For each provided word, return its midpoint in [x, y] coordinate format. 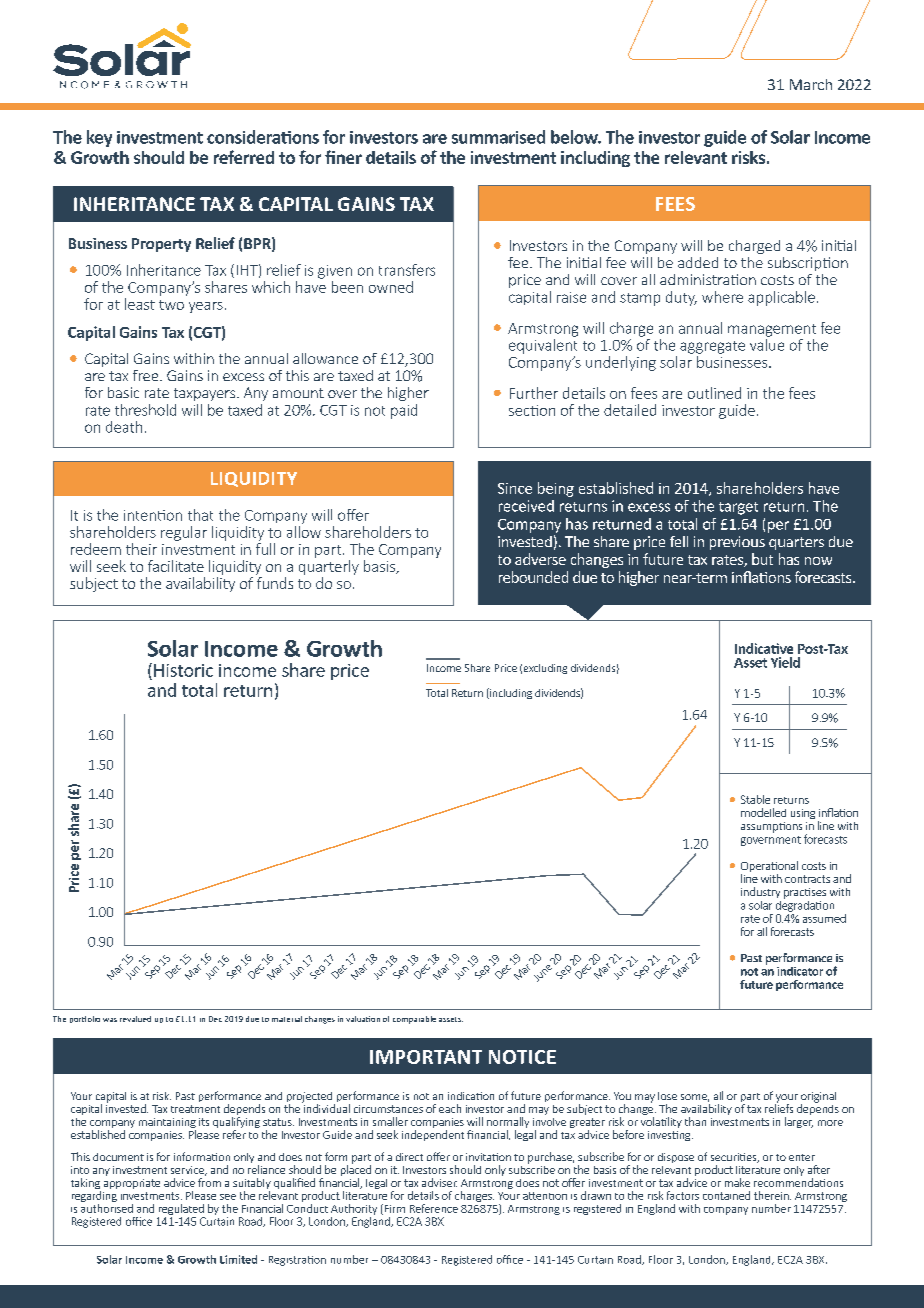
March [811, 84]
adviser [439, 1182]
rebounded [533, 577]
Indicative [764, 648]
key [99, 138]
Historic [183, 670]
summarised [498, 137]
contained [726, 1195]
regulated [181, 1209]
